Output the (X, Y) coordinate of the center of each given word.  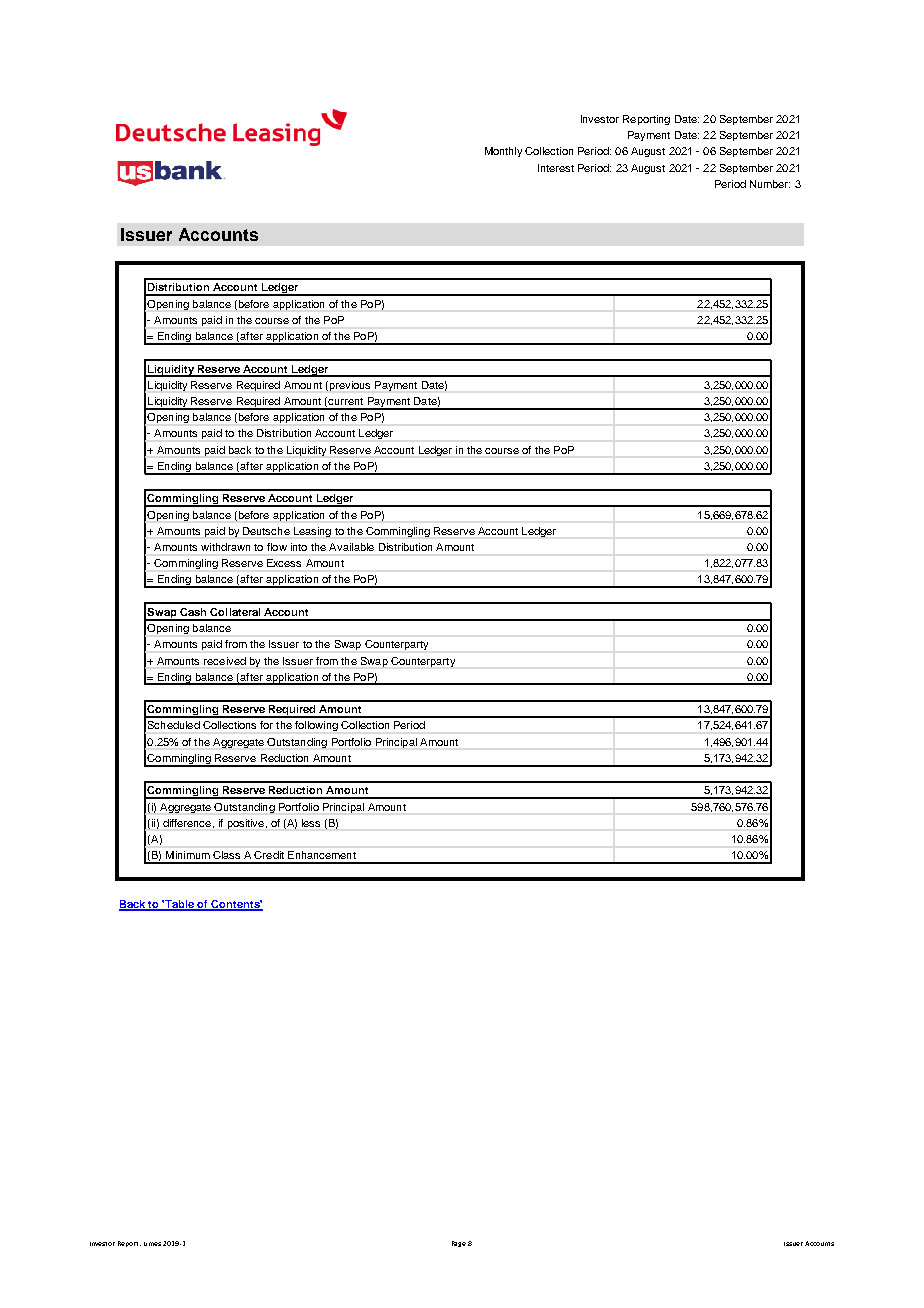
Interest (556, 168)
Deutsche (266, 531)
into (299, 547)
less (311, 823)
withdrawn (225, 547)
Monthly (503, 152)
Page (459, 1244)
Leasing (312, 532)
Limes (152, 1244)
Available (351, 547)
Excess (284, 563)
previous (348, 386)
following (316, 726)
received (225, 661)
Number (770, 184)
